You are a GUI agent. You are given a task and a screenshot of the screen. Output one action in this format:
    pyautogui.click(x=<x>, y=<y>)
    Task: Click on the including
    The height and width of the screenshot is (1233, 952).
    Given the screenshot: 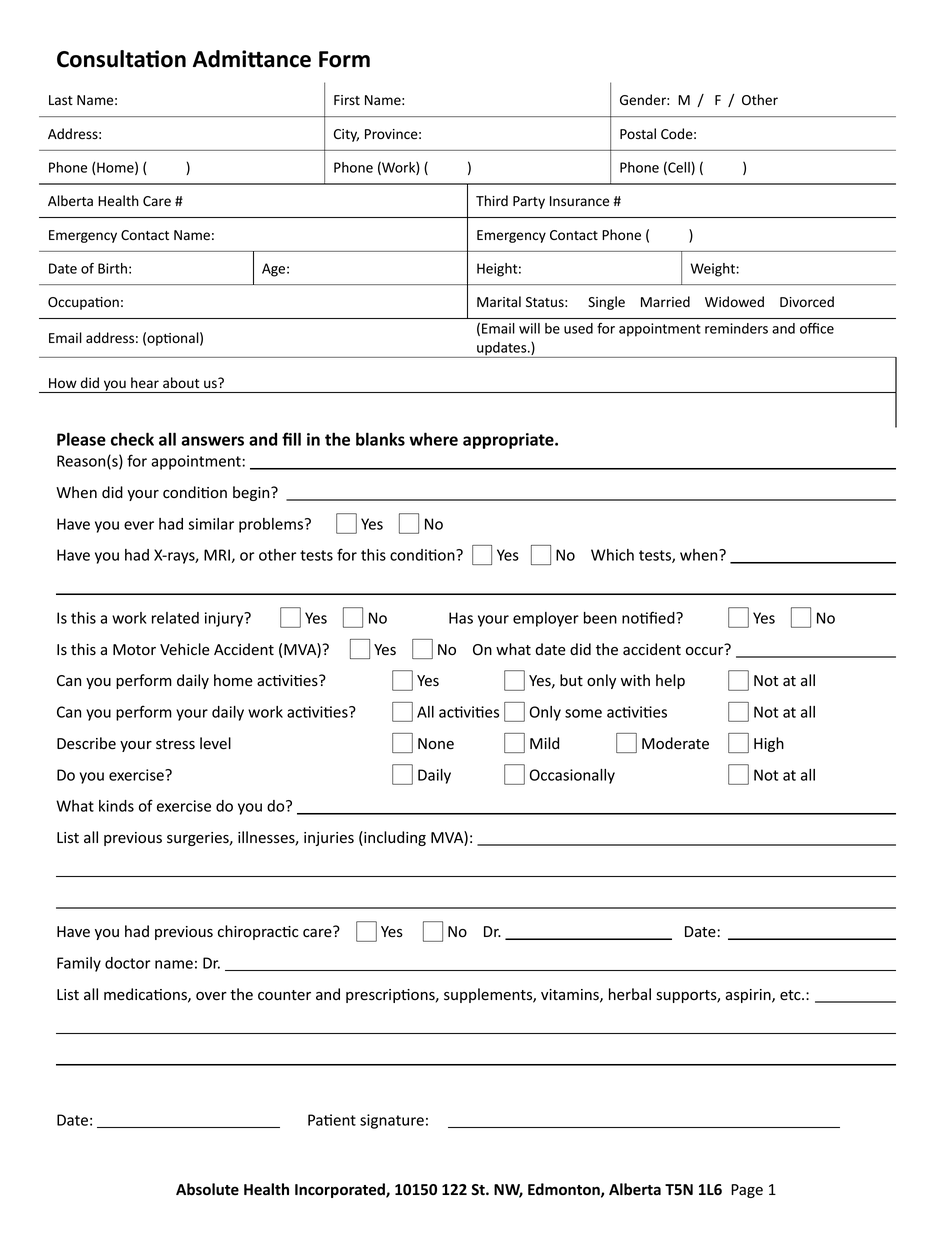 What is the action you would take?
    pyautogui.click(x=394, y=838)
